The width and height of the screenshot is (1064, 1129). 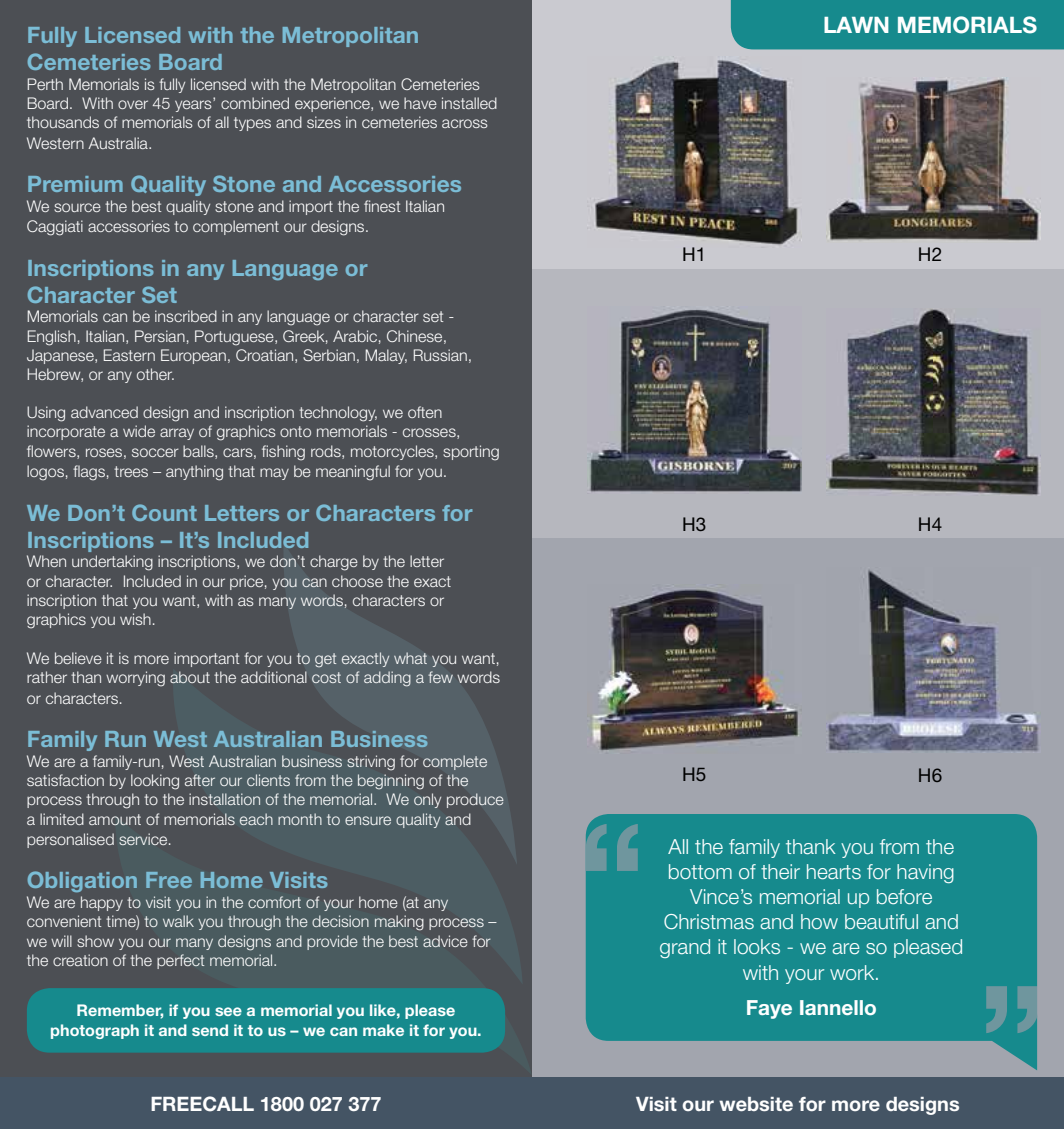 I want to click on make, so click(x=383, y=1030).
